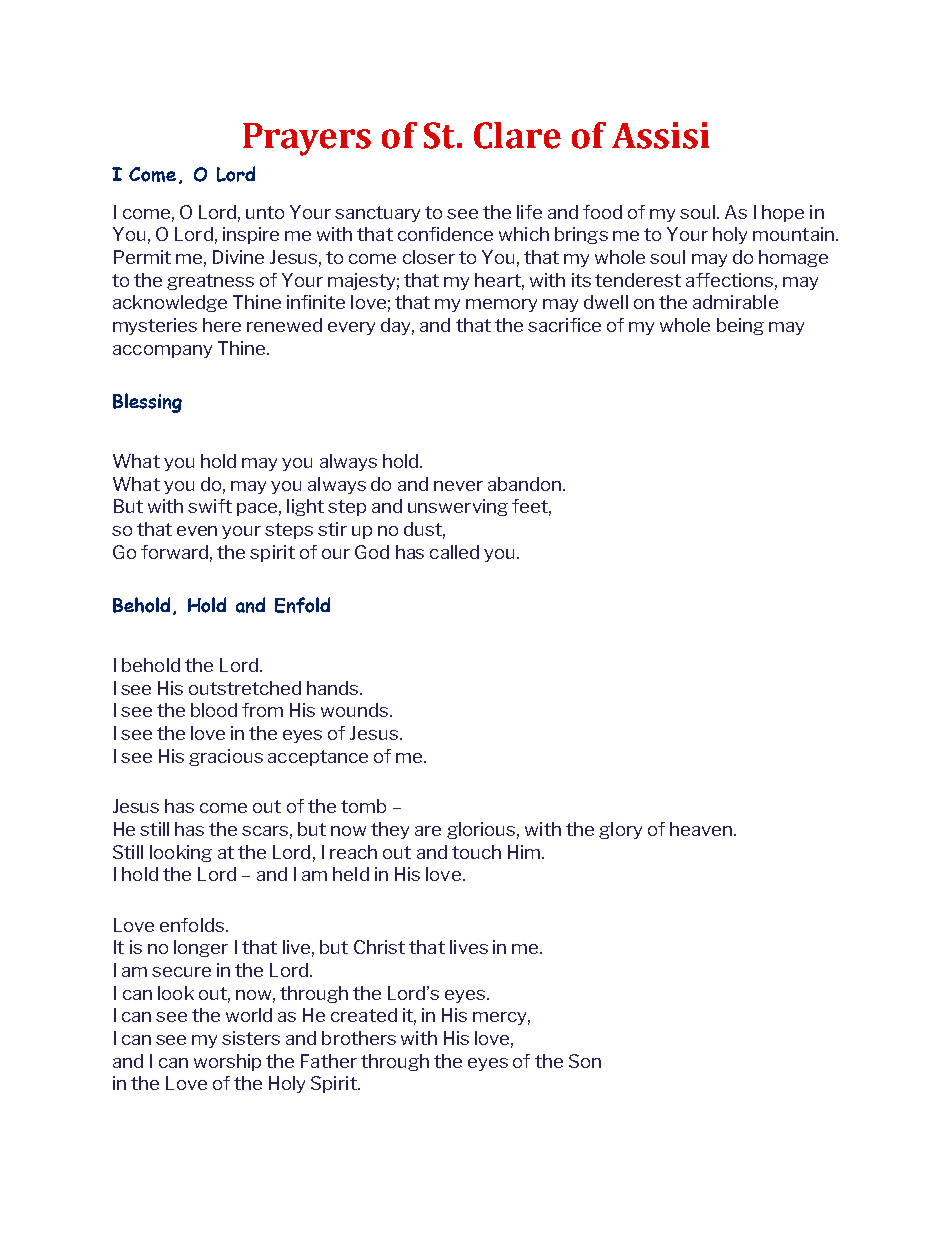  Describe the element at coordinates (517, 135) in the image. I see `Clare` at that location.
